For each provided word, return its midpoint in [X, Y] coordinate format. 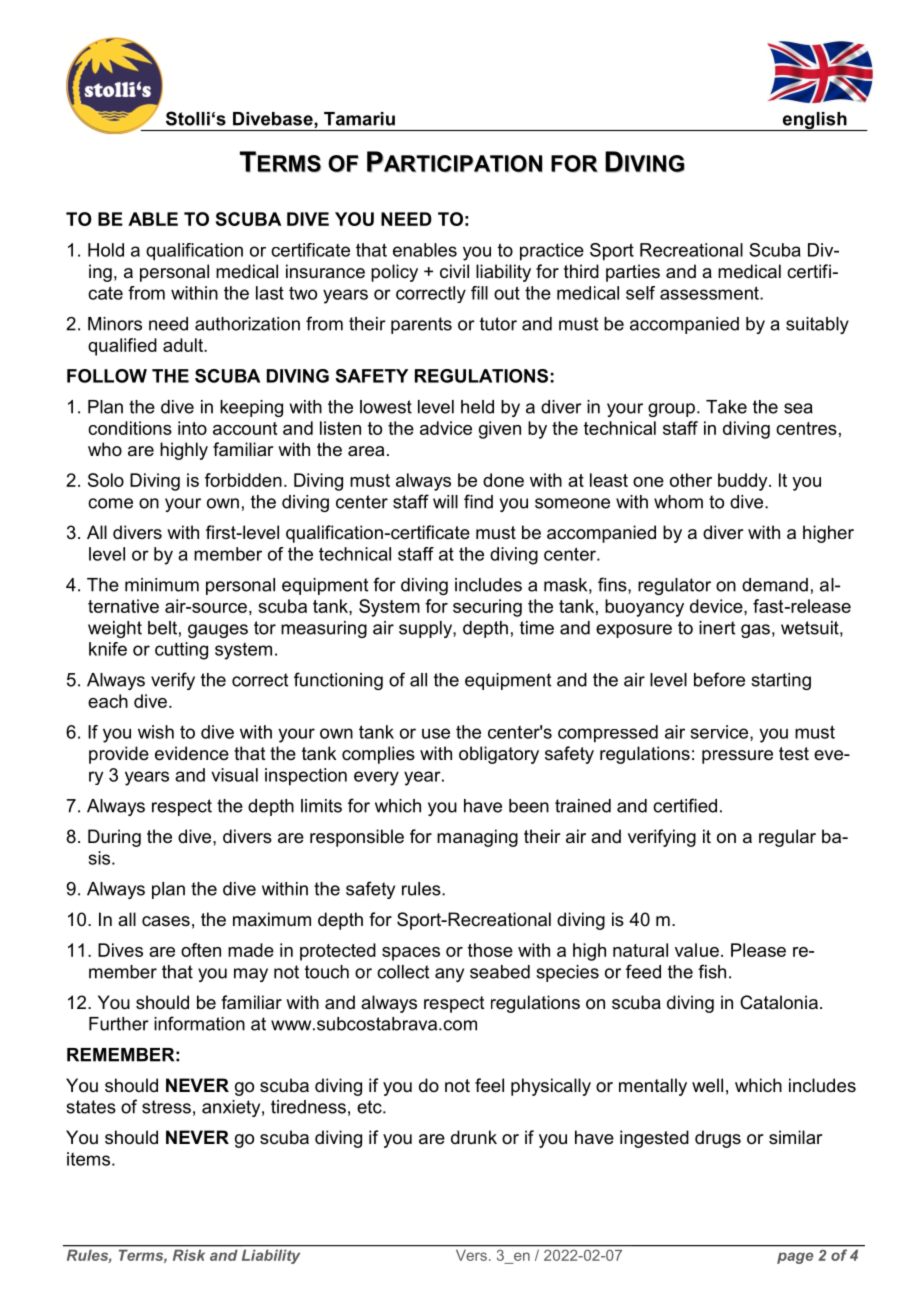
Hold [106, 250]
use [436, 733]
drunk [474, 1137]
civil [454, 271]
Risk [189, 1255]
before [719, 679]
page [795, 1258]
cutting [181, 651]
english [814, 121]
